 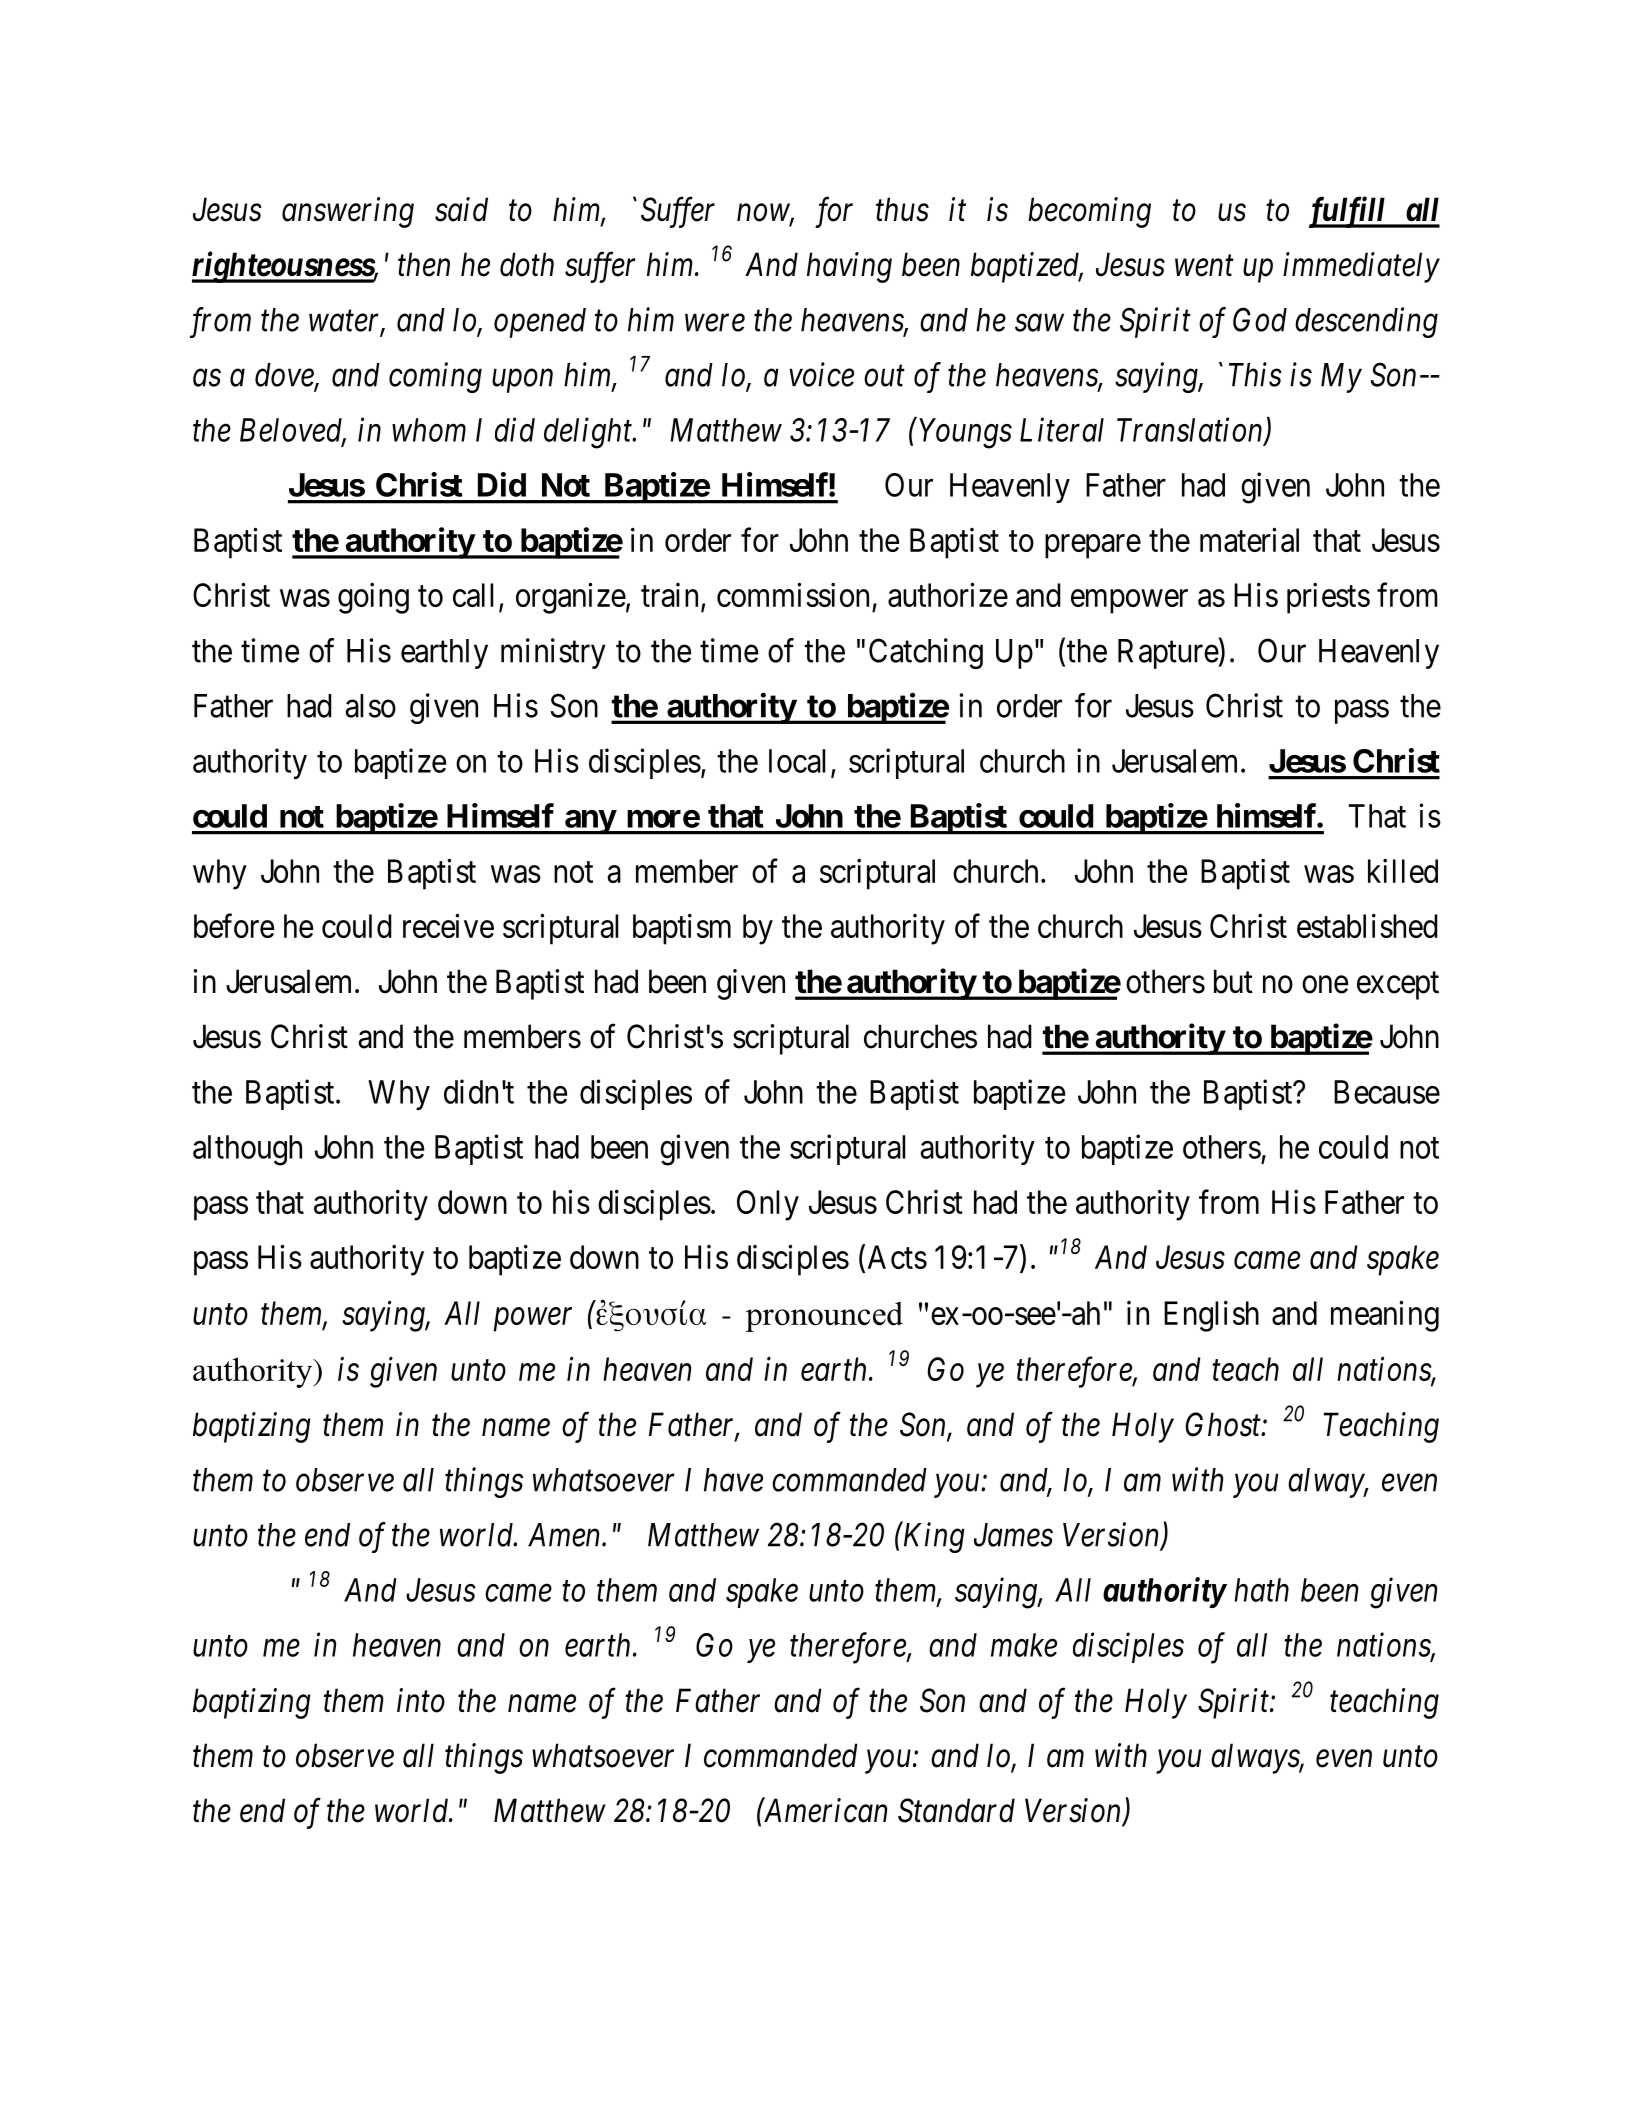 I want to click on English, so click(x=1211, y=1316).
